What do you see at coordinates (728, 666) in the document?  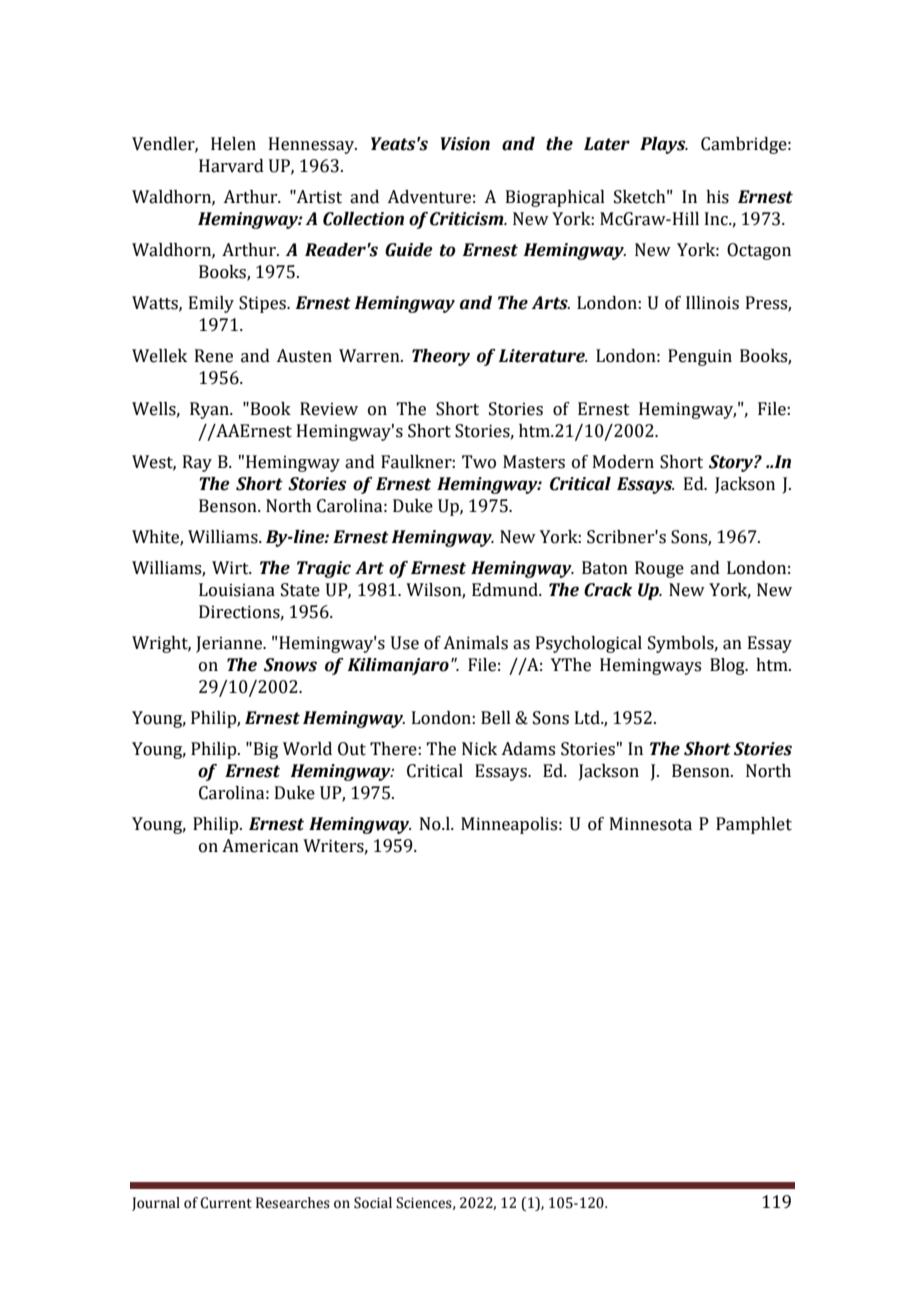 I see `Blog` at bounding box center [728, 666].
